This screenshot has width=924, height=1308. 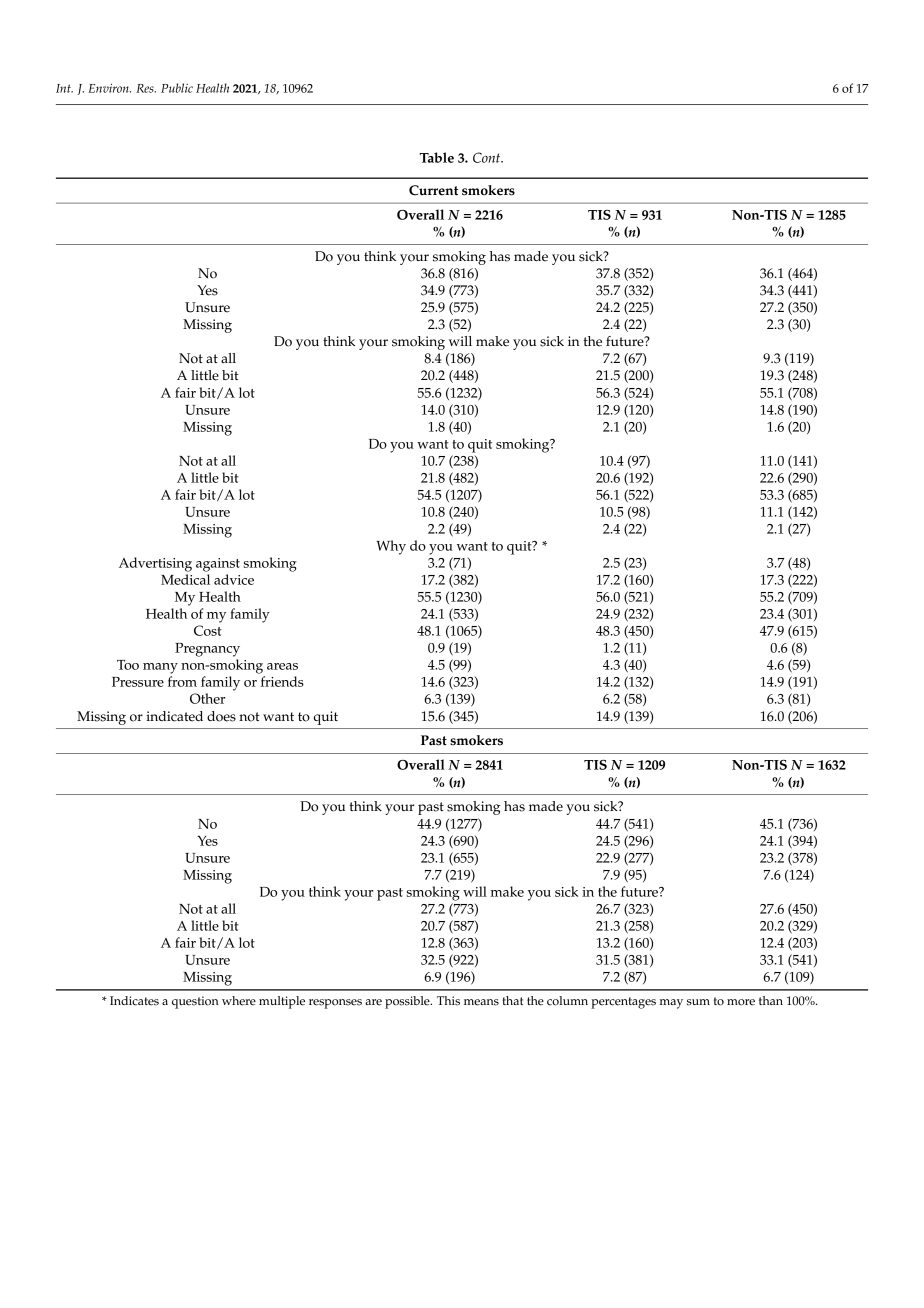 I want to click on Table, so click(x=436, y=157).
